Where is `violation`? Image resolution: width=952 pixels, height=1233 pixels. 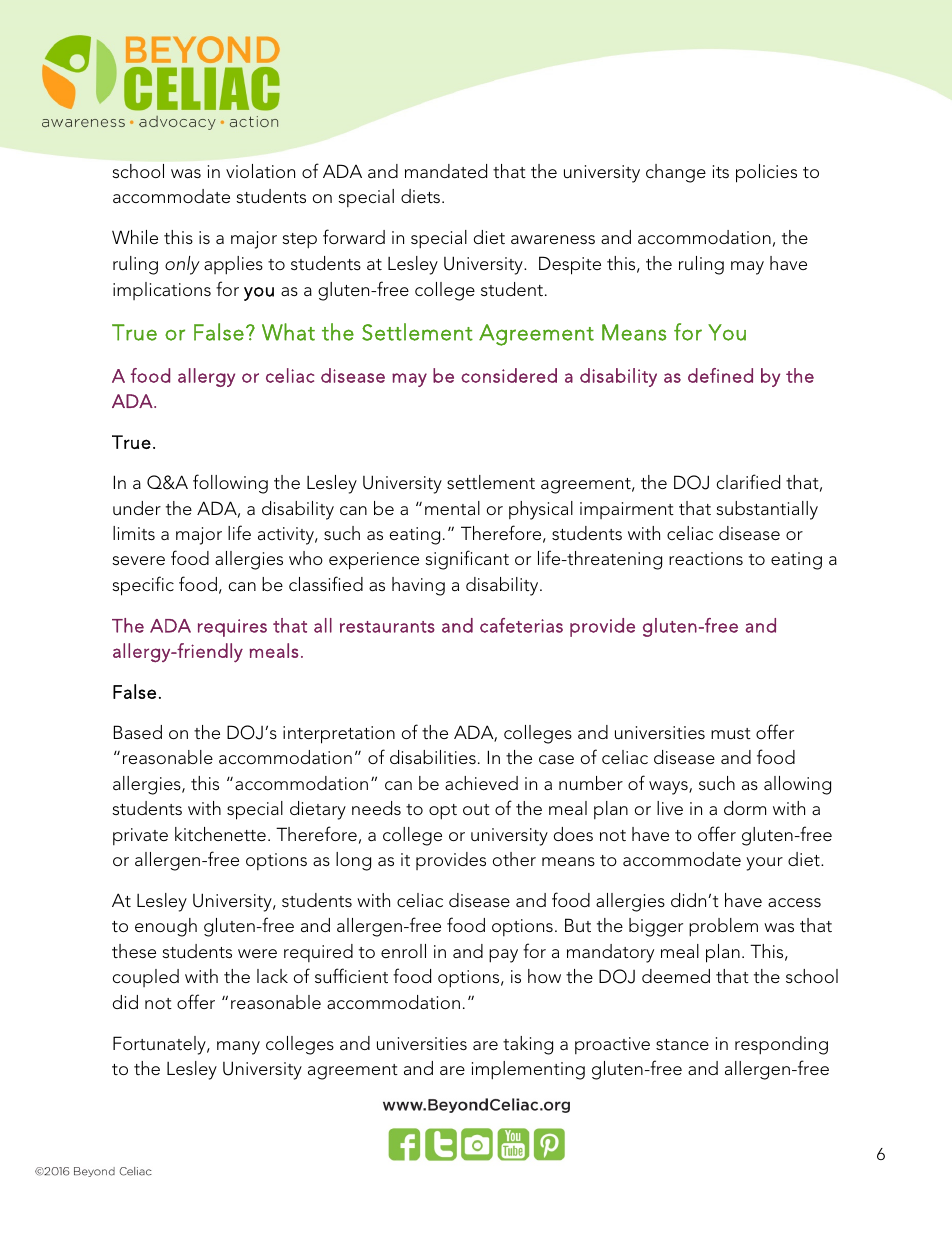 violation is located at coordinates (260, 171).
